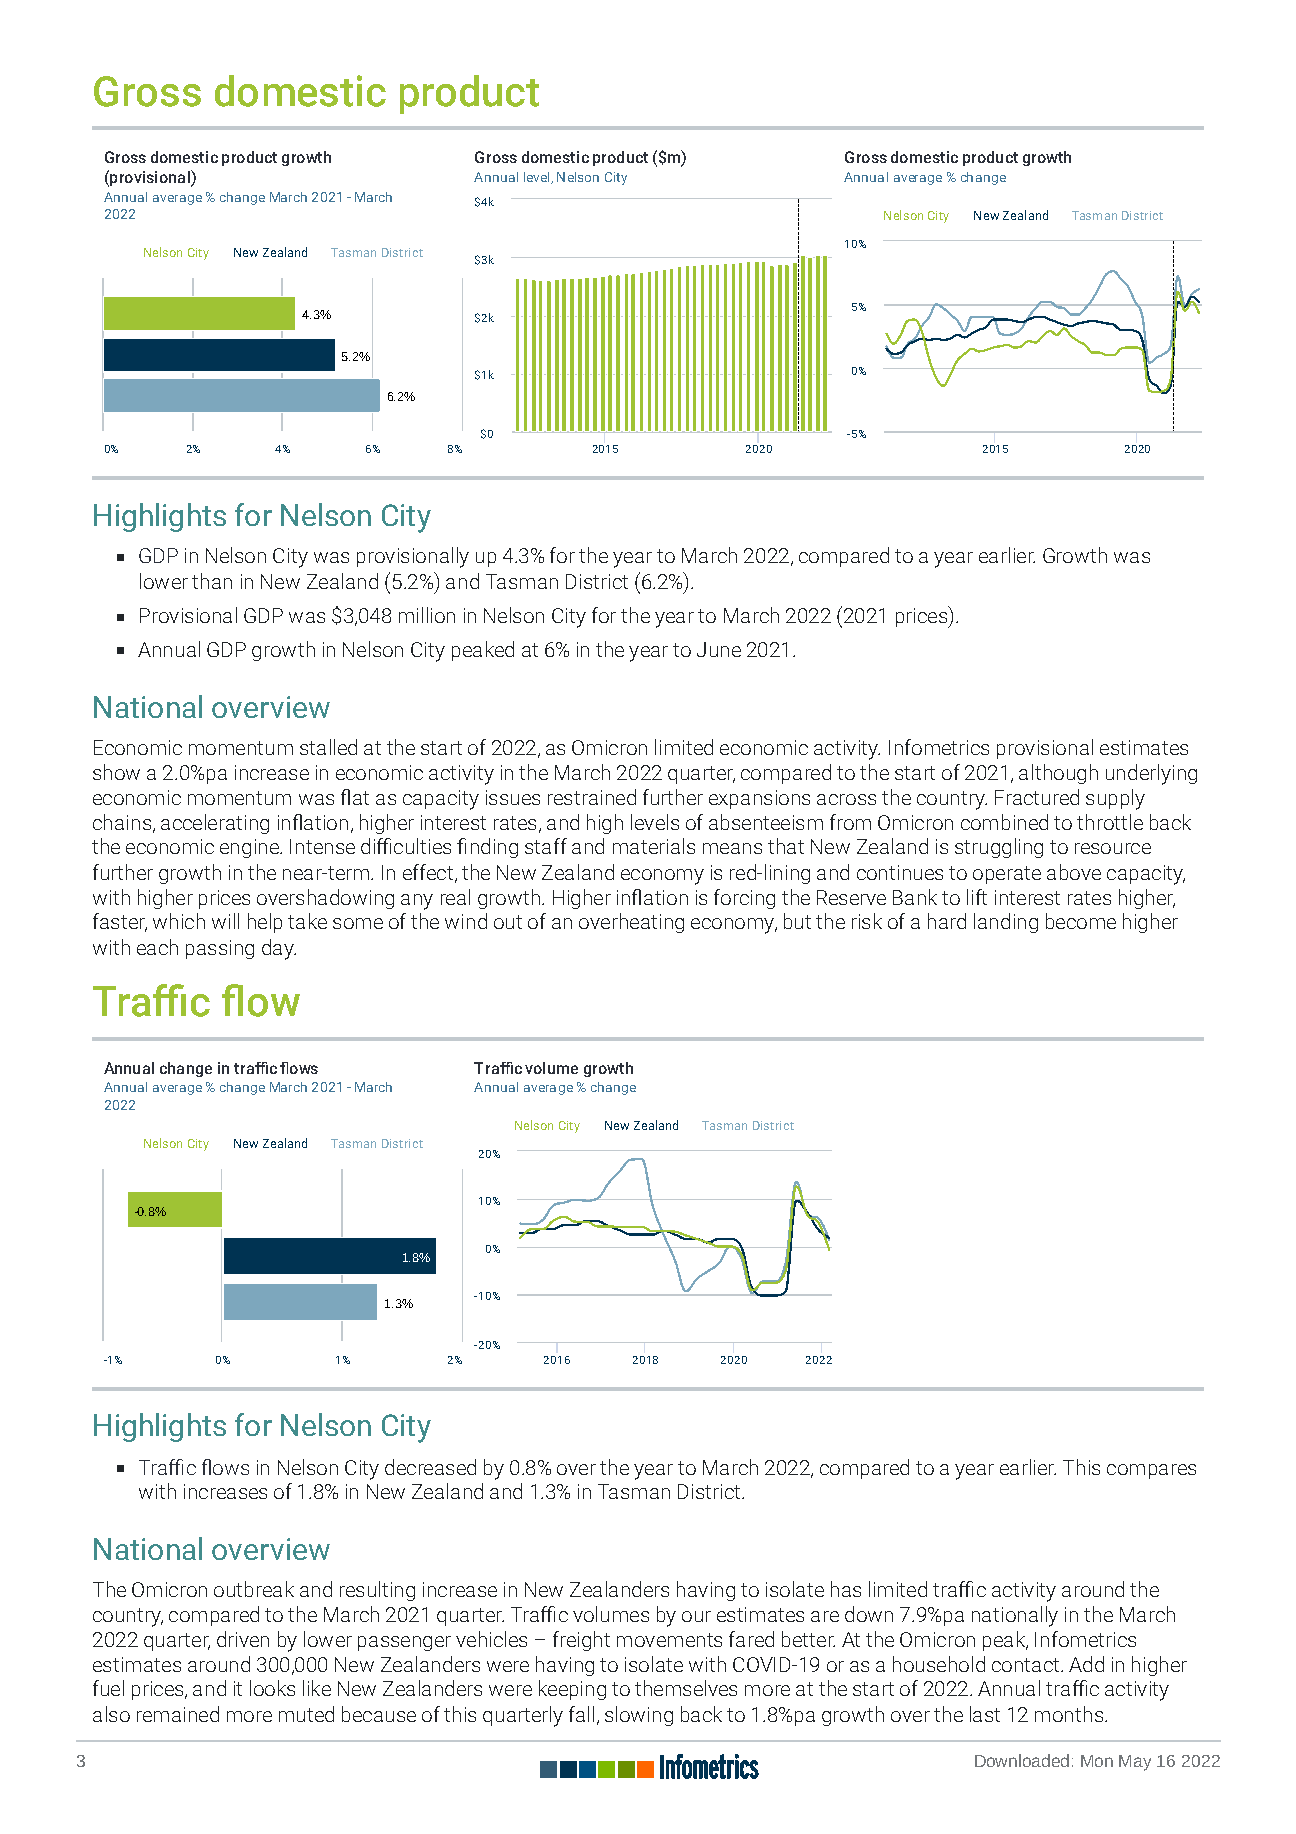  I want to click on June, so click(719, 649).
